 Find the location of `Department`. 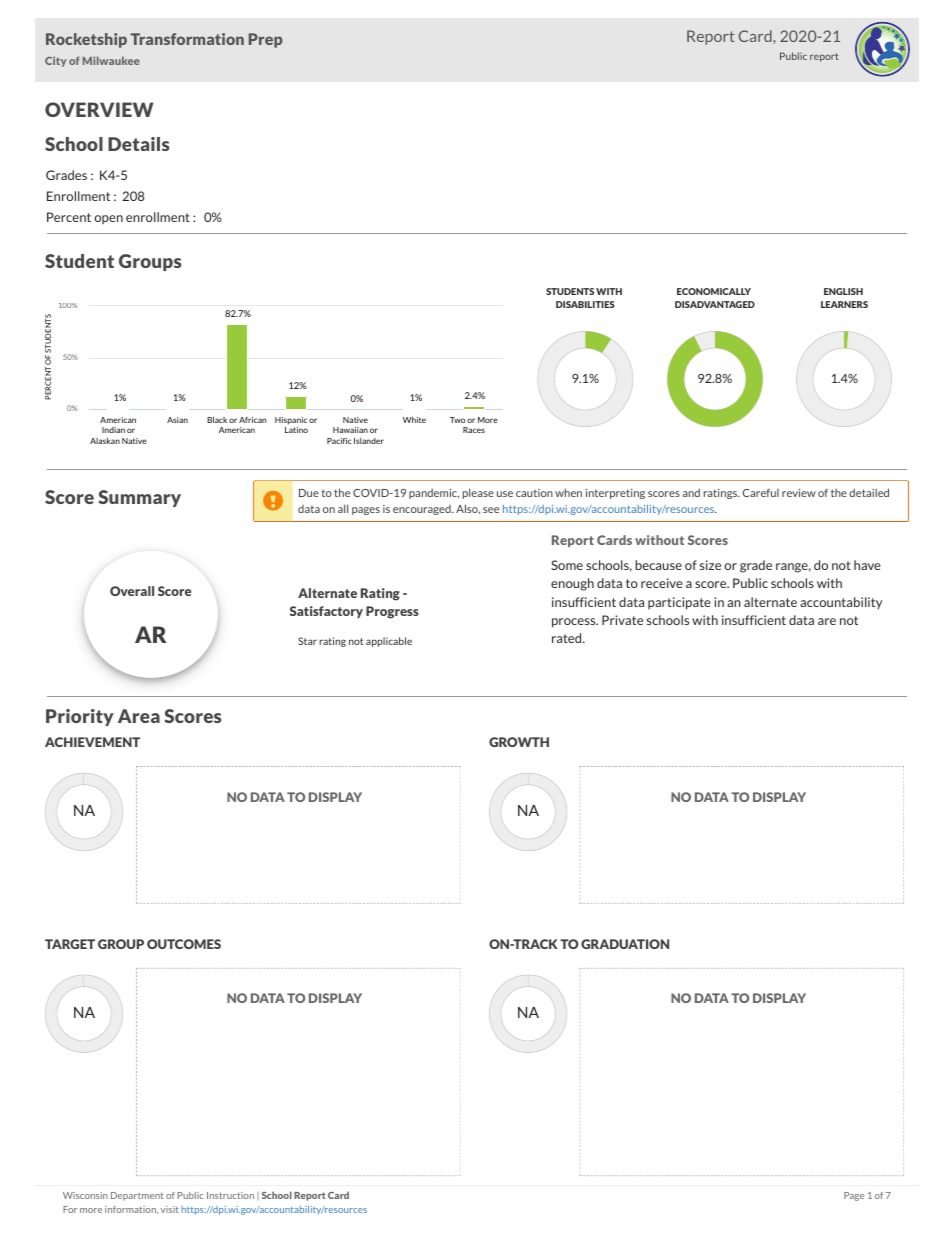

Department is located at coordinates (137, 1196).
